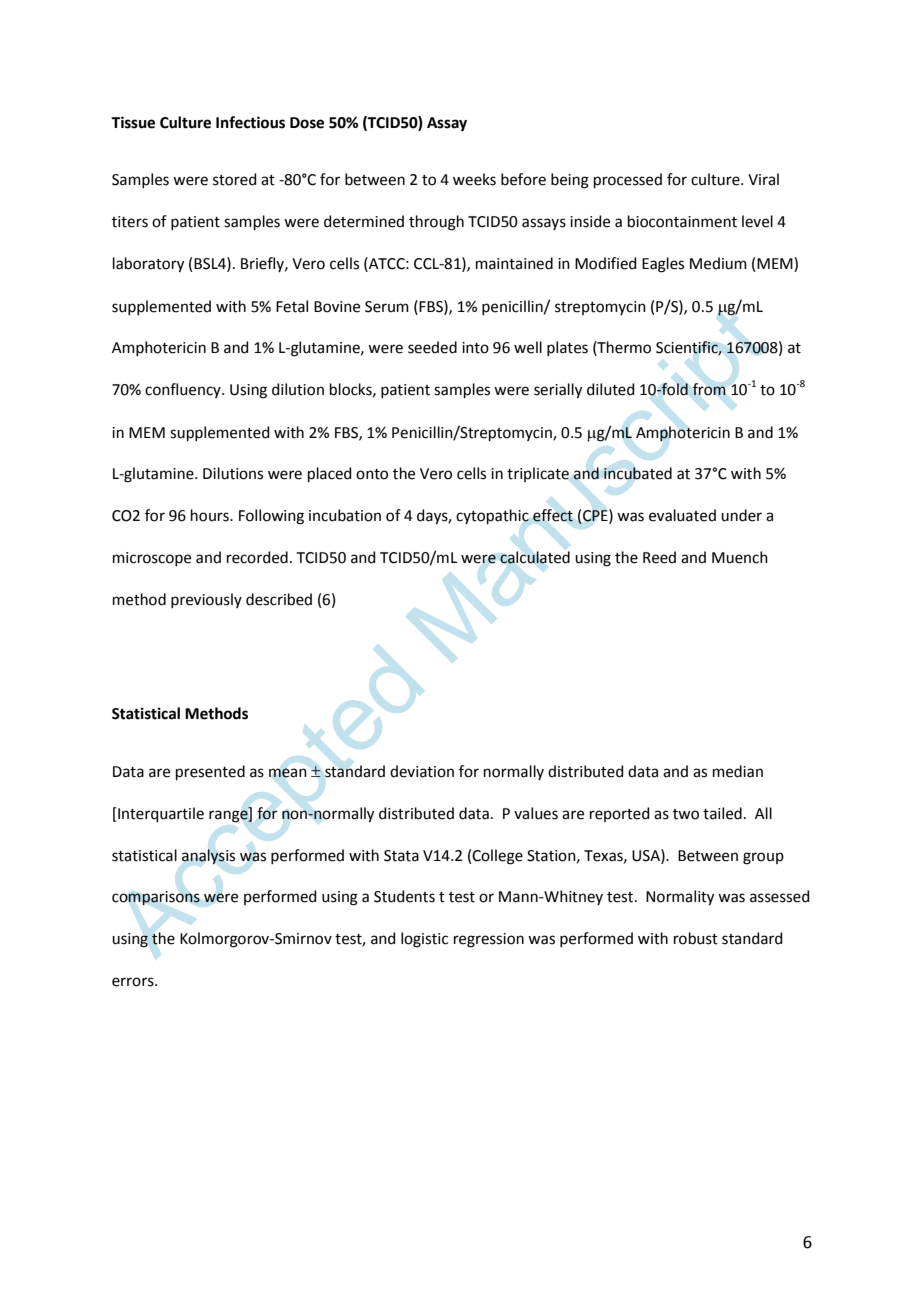  I want to click on deviation, so click(422, 771).
